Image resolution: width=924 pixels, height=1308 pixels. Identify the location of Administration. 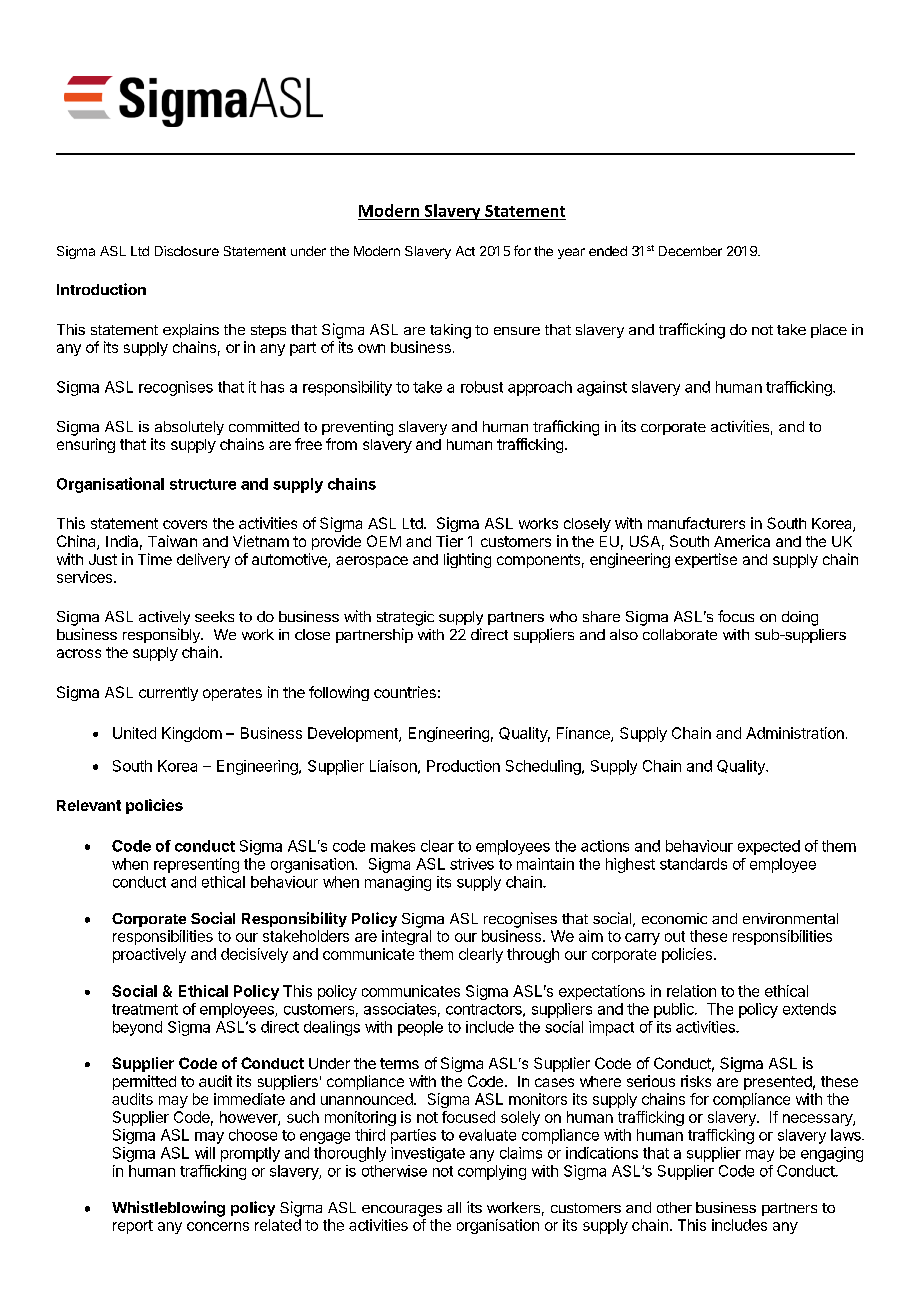
(795, 733).
